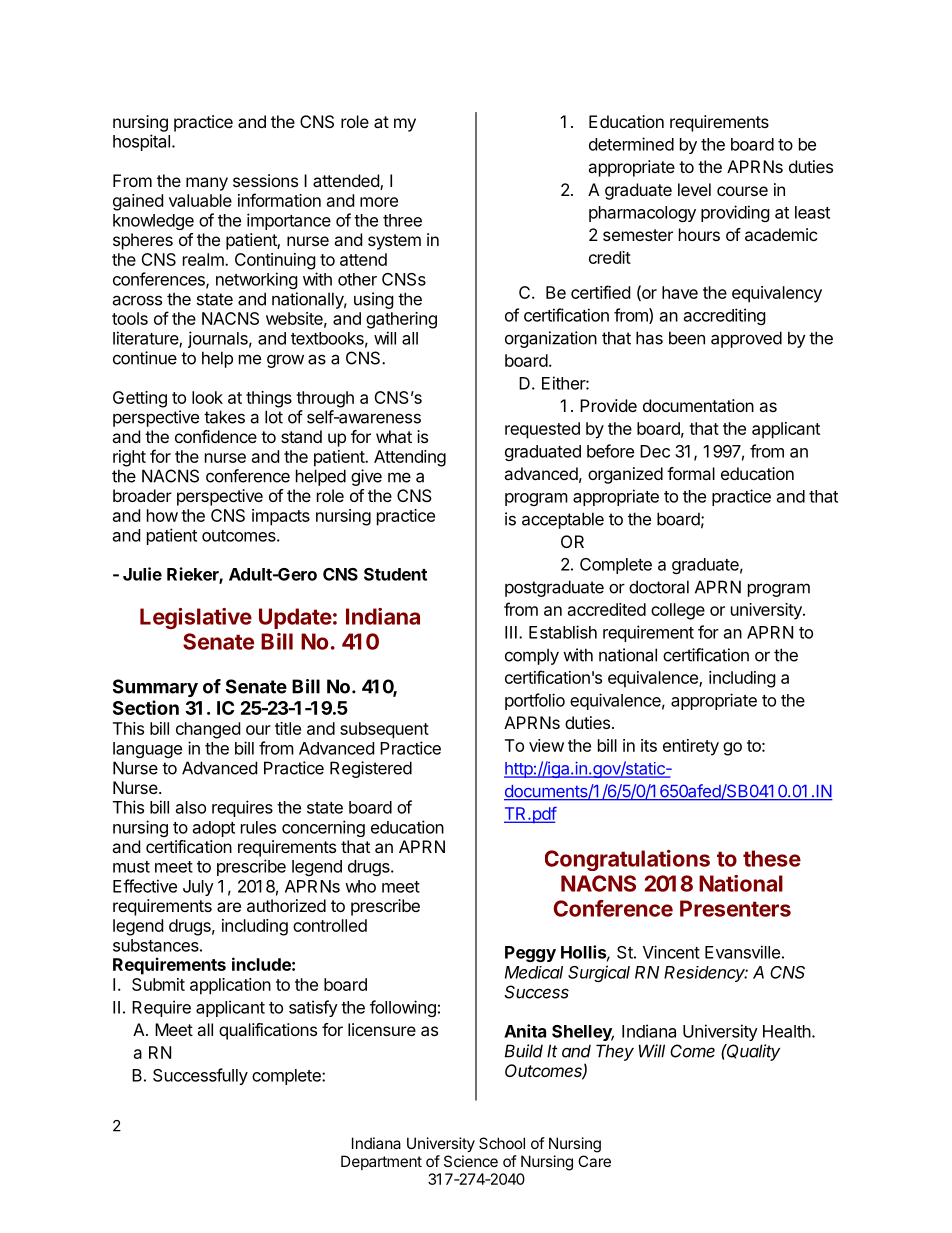 The image size is (952, 1233). I want to click on Presenters, so click(735, 908).
